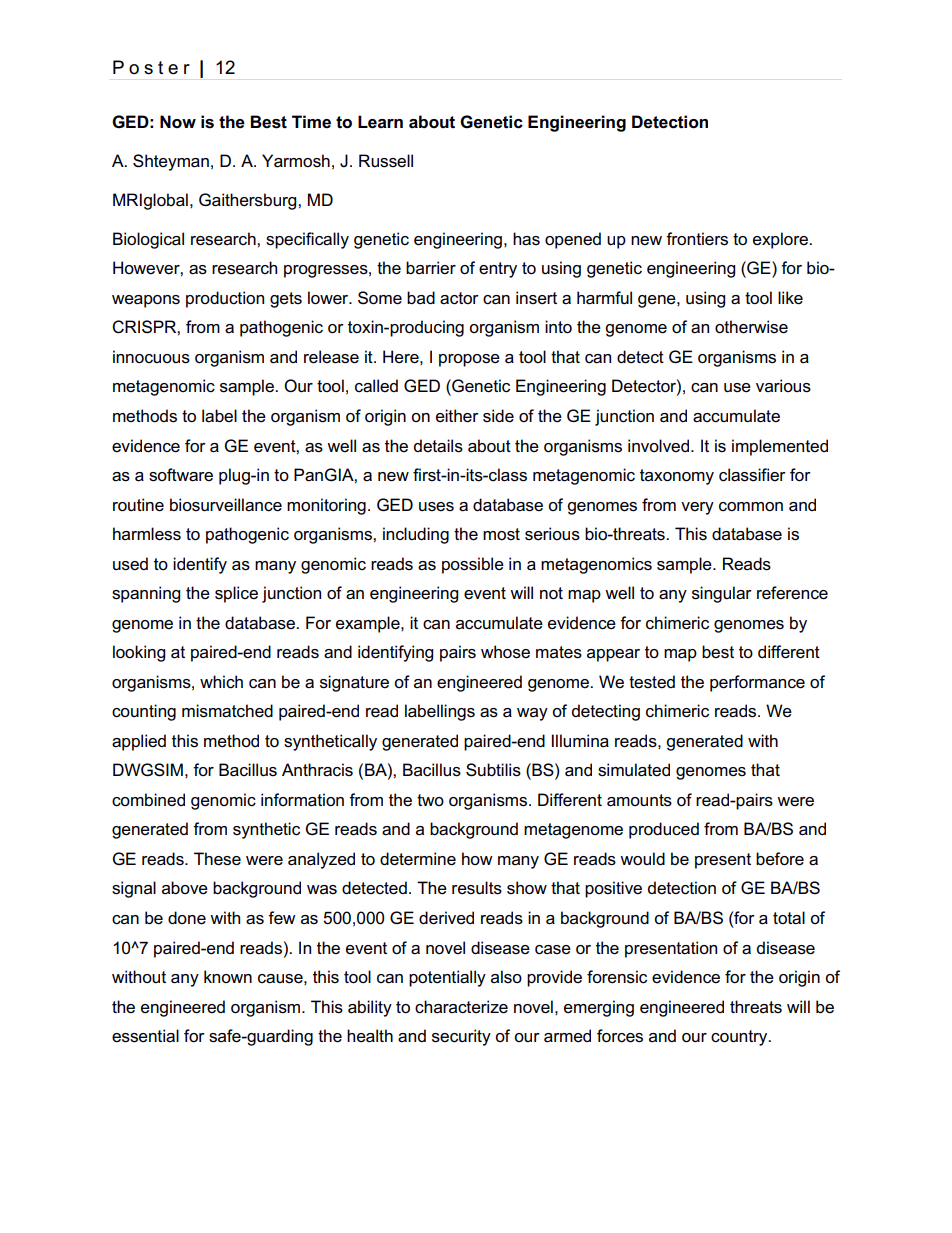  What do you see at coordinates (660, 446) in the page?
I see `involved` at bounding box center [660, 446].
